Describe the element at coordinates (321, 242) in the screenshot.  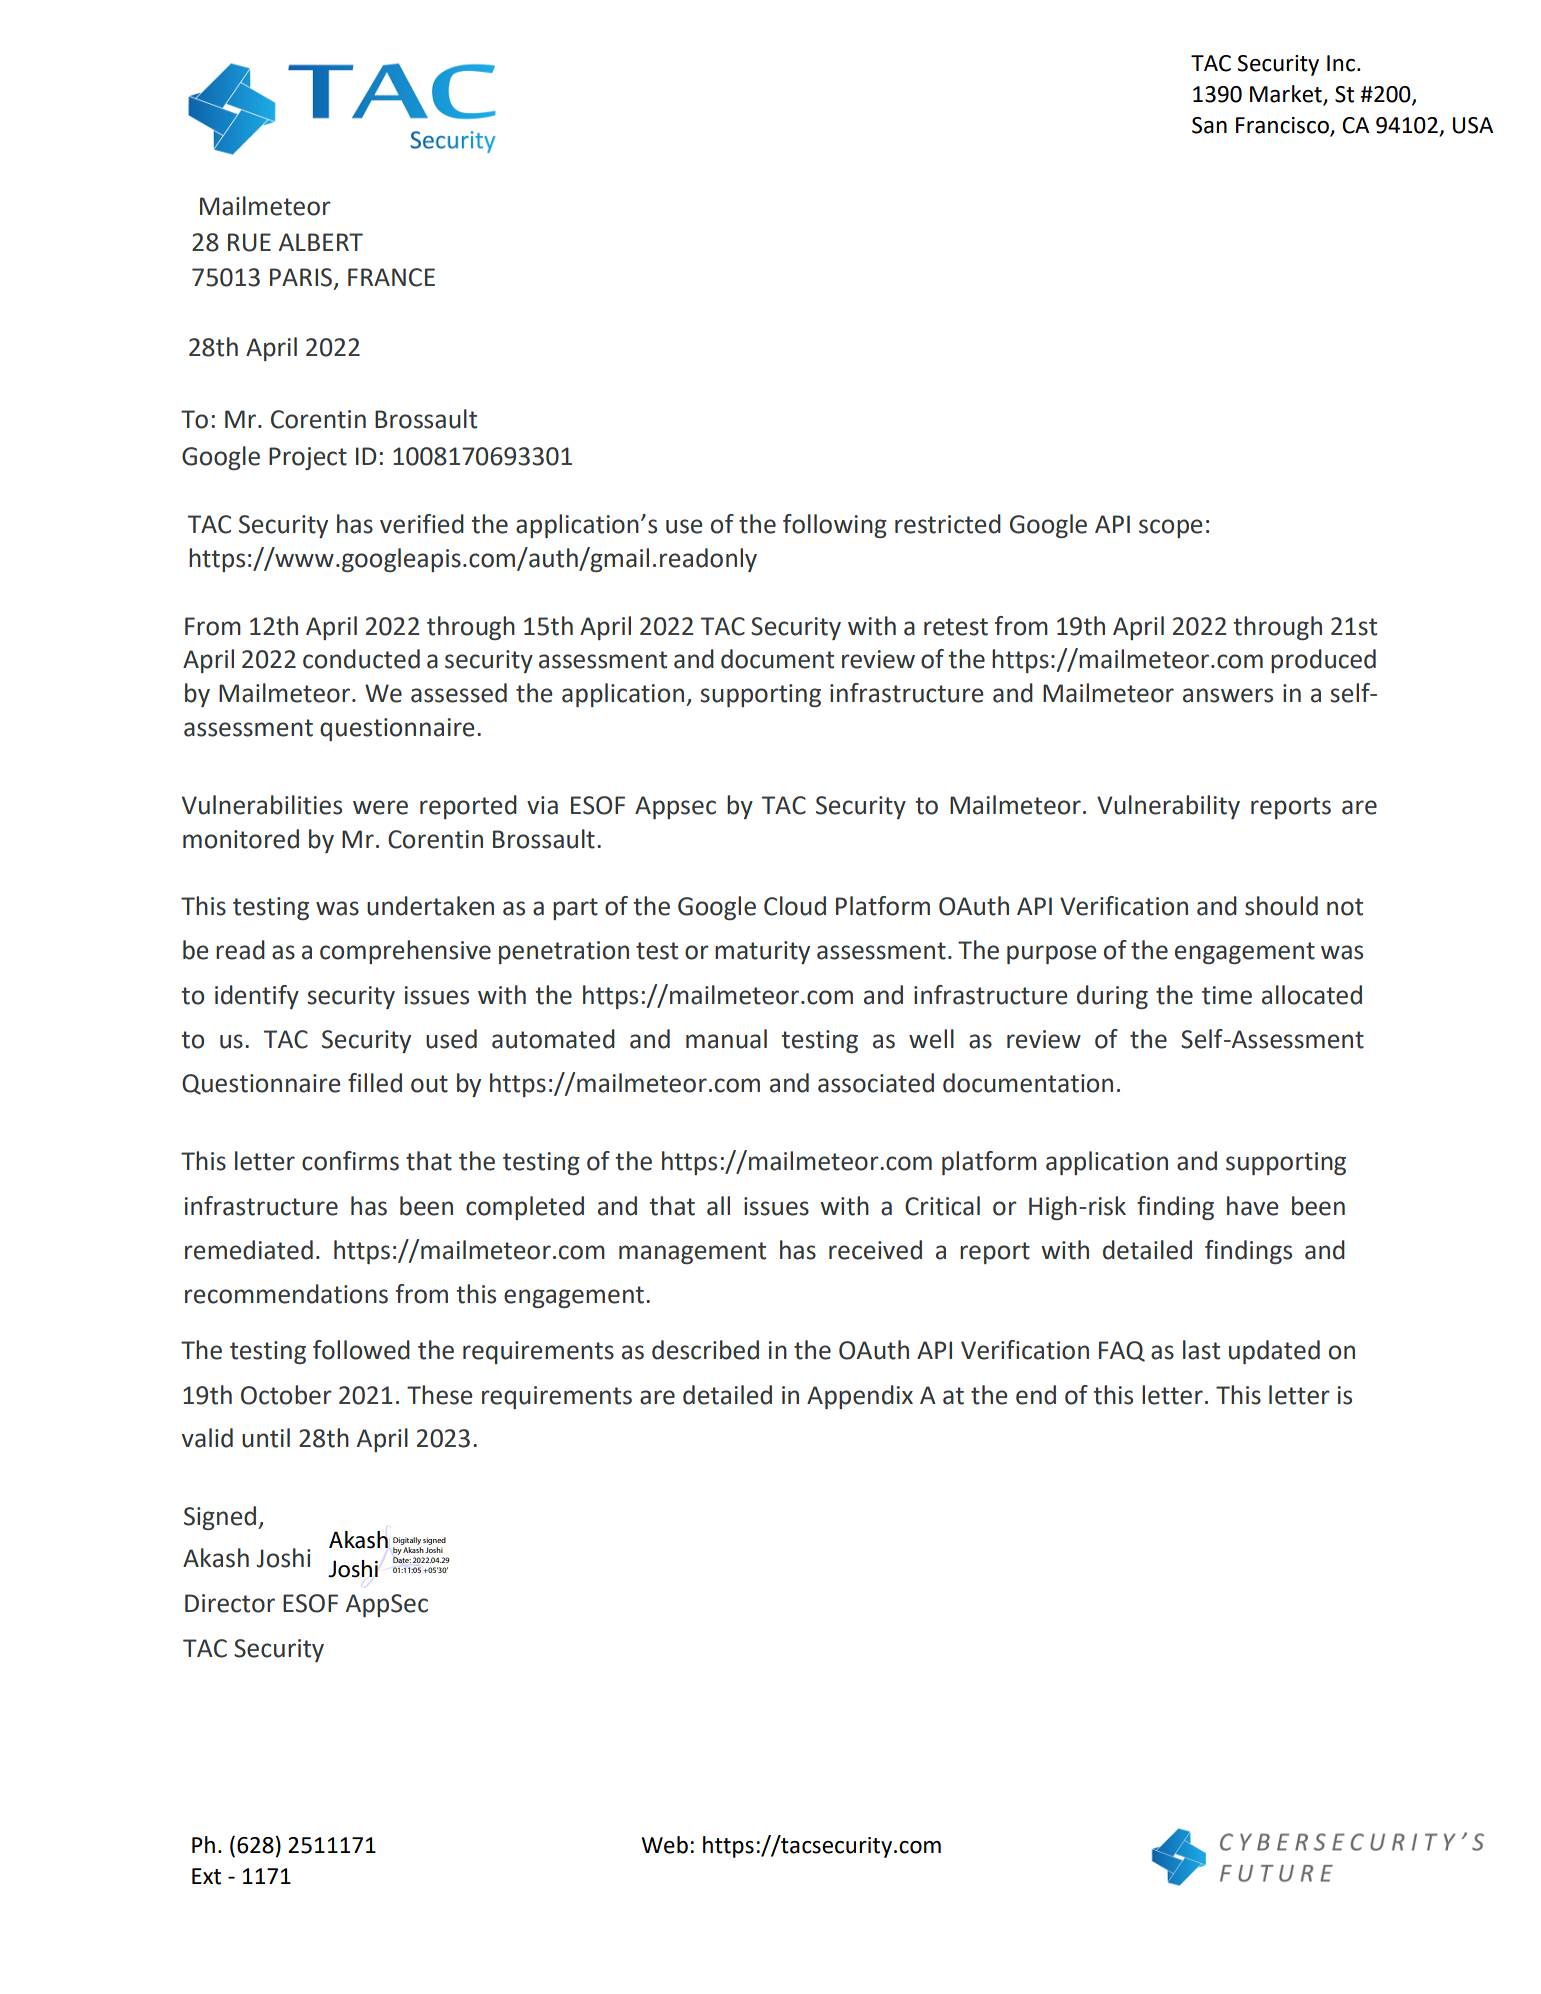
I see `ALBERT` at that location.
